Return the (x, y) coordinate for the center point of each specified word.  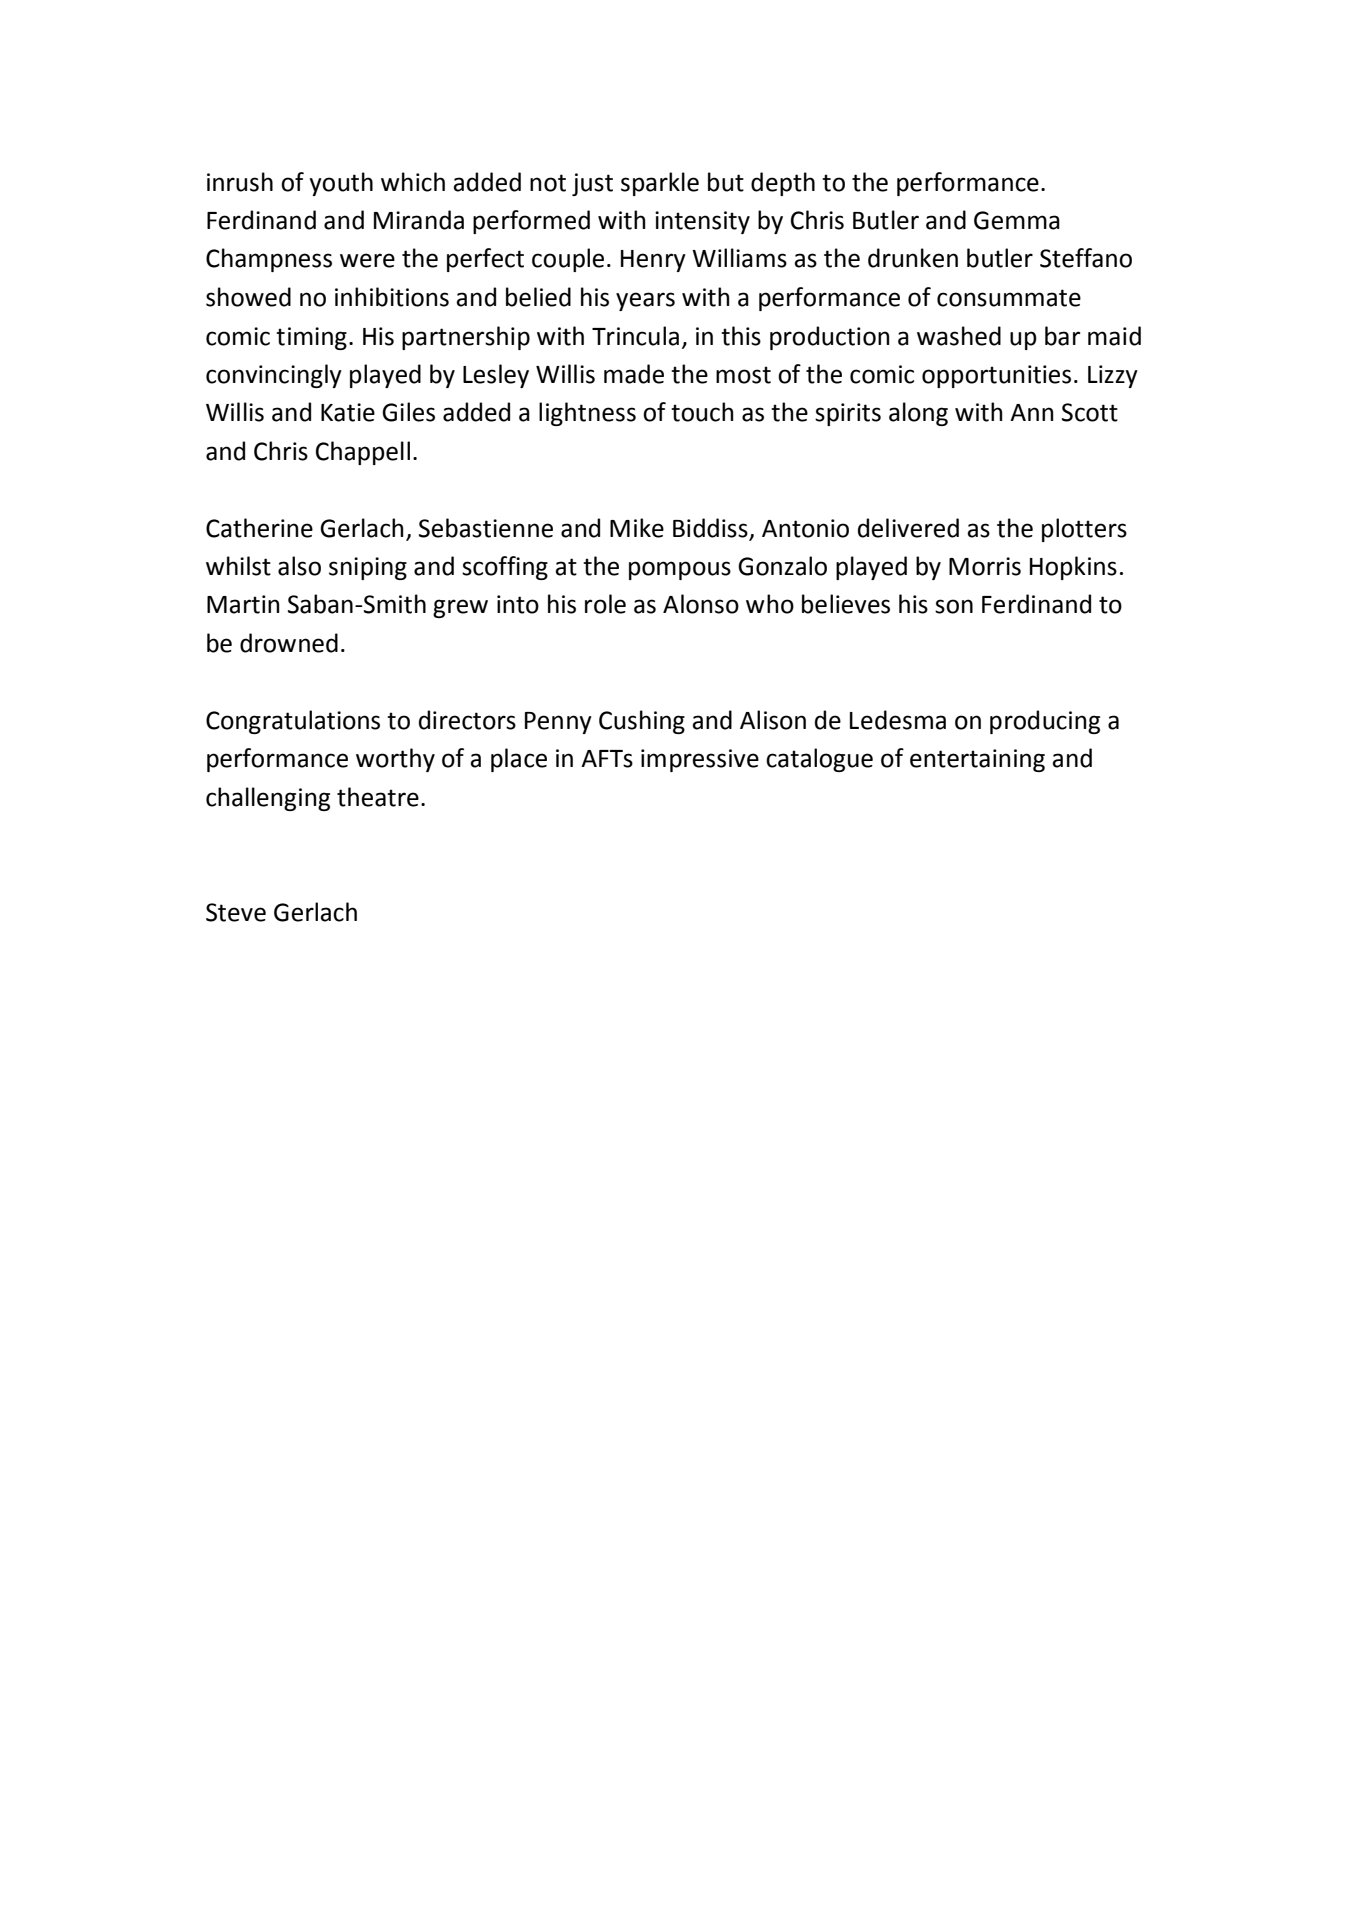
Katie (348, 412)
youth (341, 184)
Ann (1032, 412)
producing (1045, 722)
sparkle (660, 184)
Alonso (701, 604)
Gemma (1017, 220)
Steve (236, 912)
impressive (700, 760)
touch (702, 412)
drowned (289, 643)
